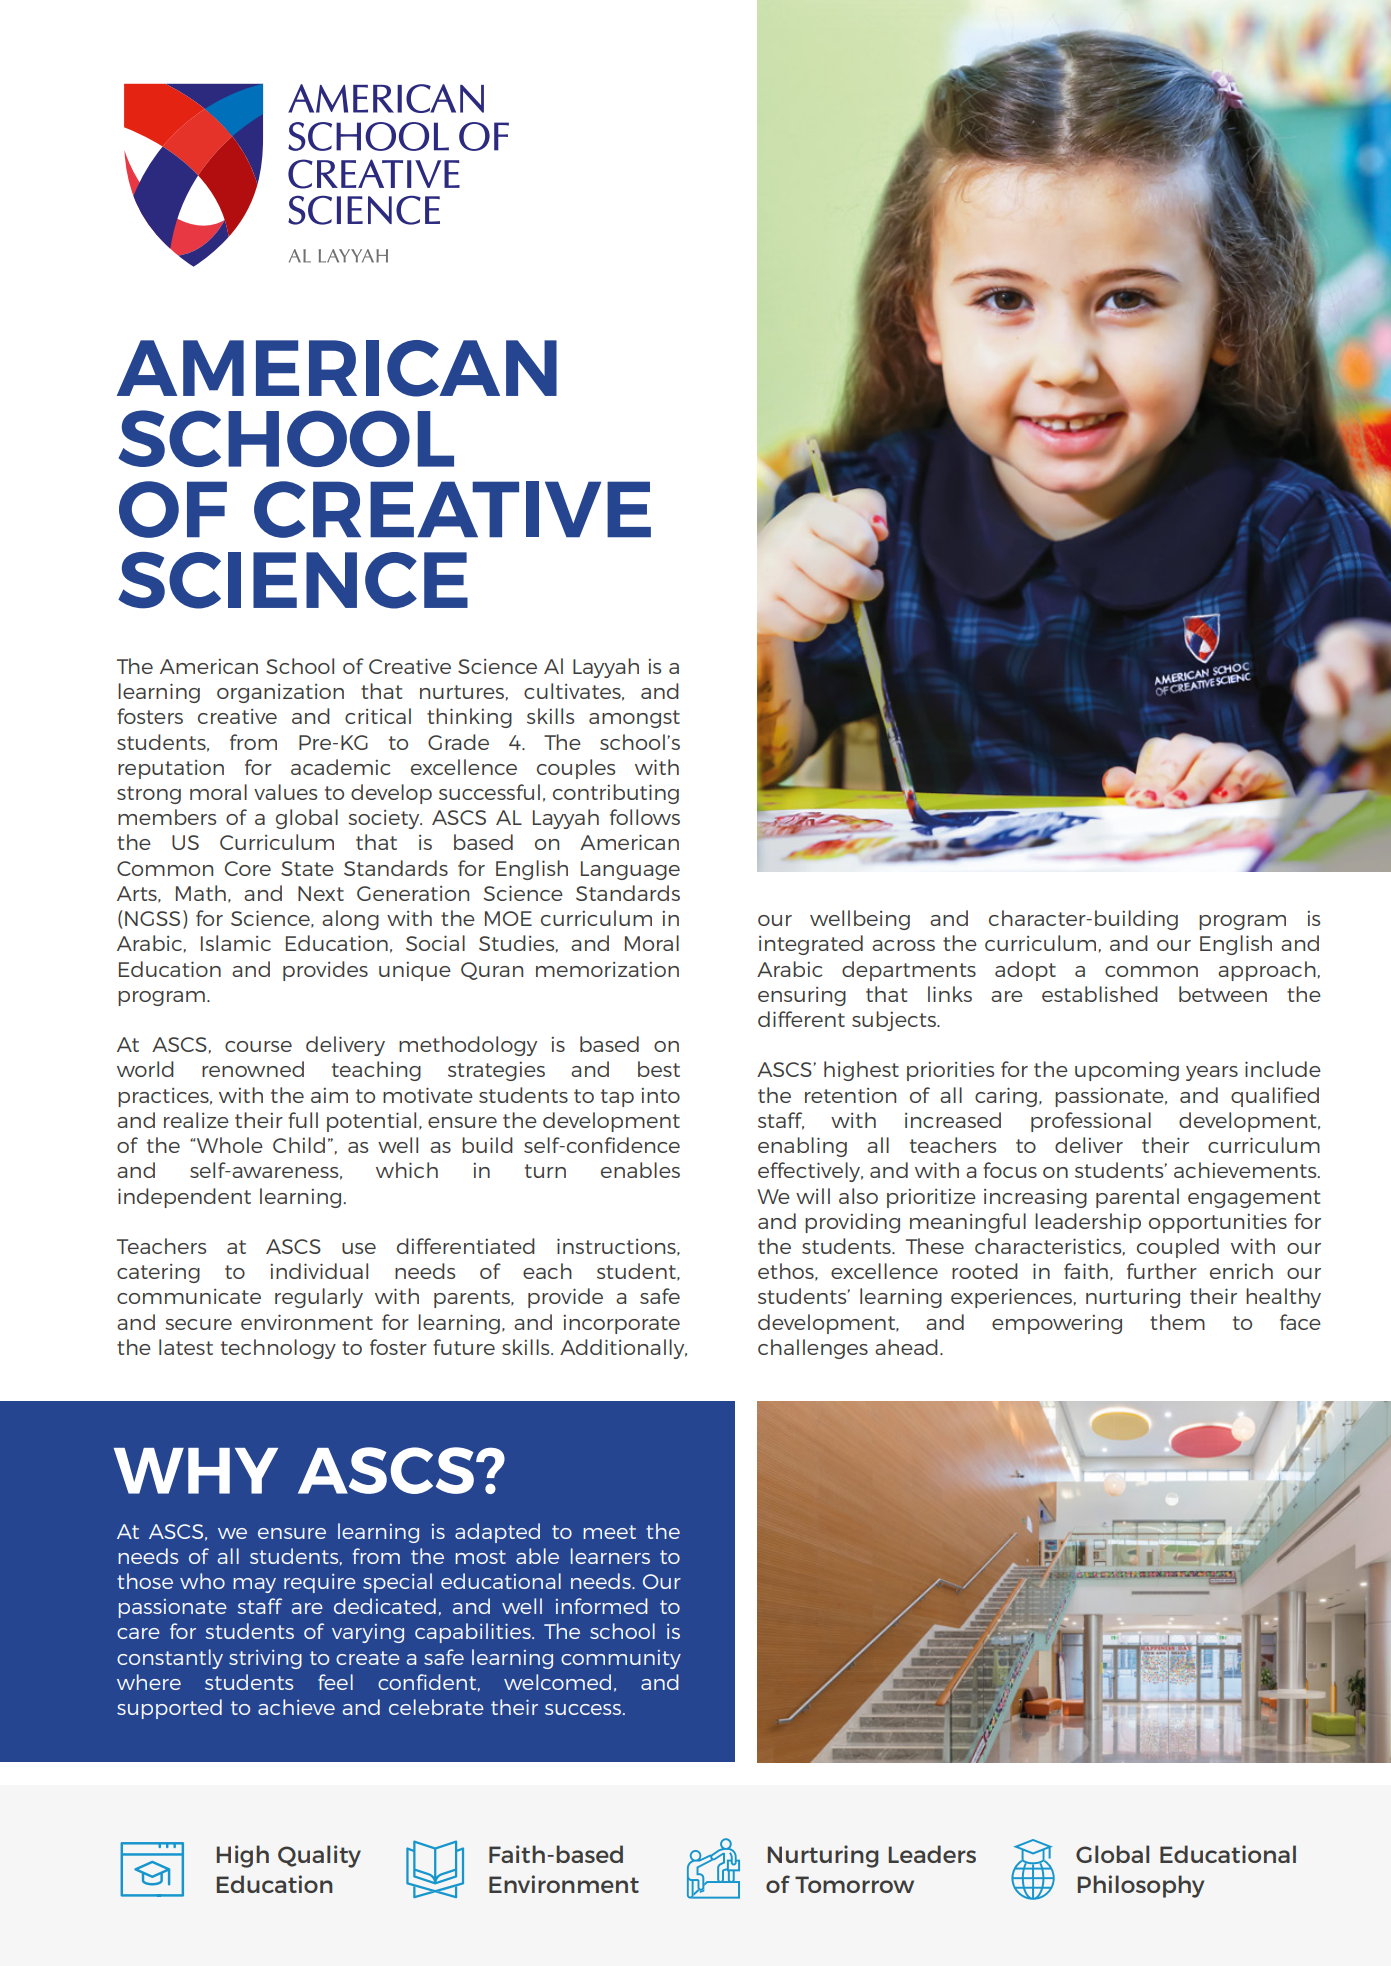 Image resolution: width=1391 pixels, height=1966 pixels. I want to click on community, so click(621, 1659).
